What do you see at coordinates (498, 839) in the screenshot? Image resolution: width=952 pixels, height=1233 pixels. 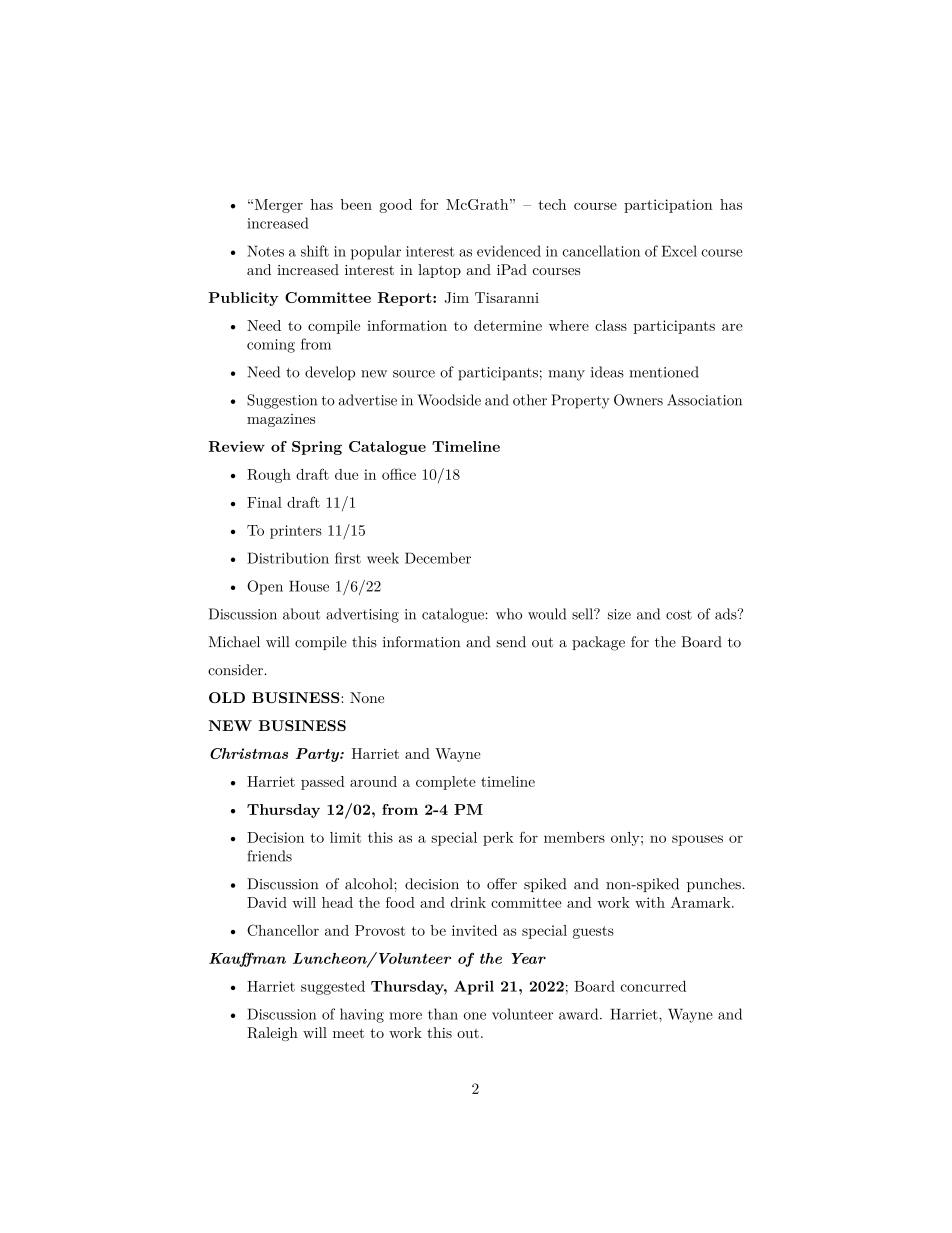 I see `perk` at bounding box center [498, 839].
